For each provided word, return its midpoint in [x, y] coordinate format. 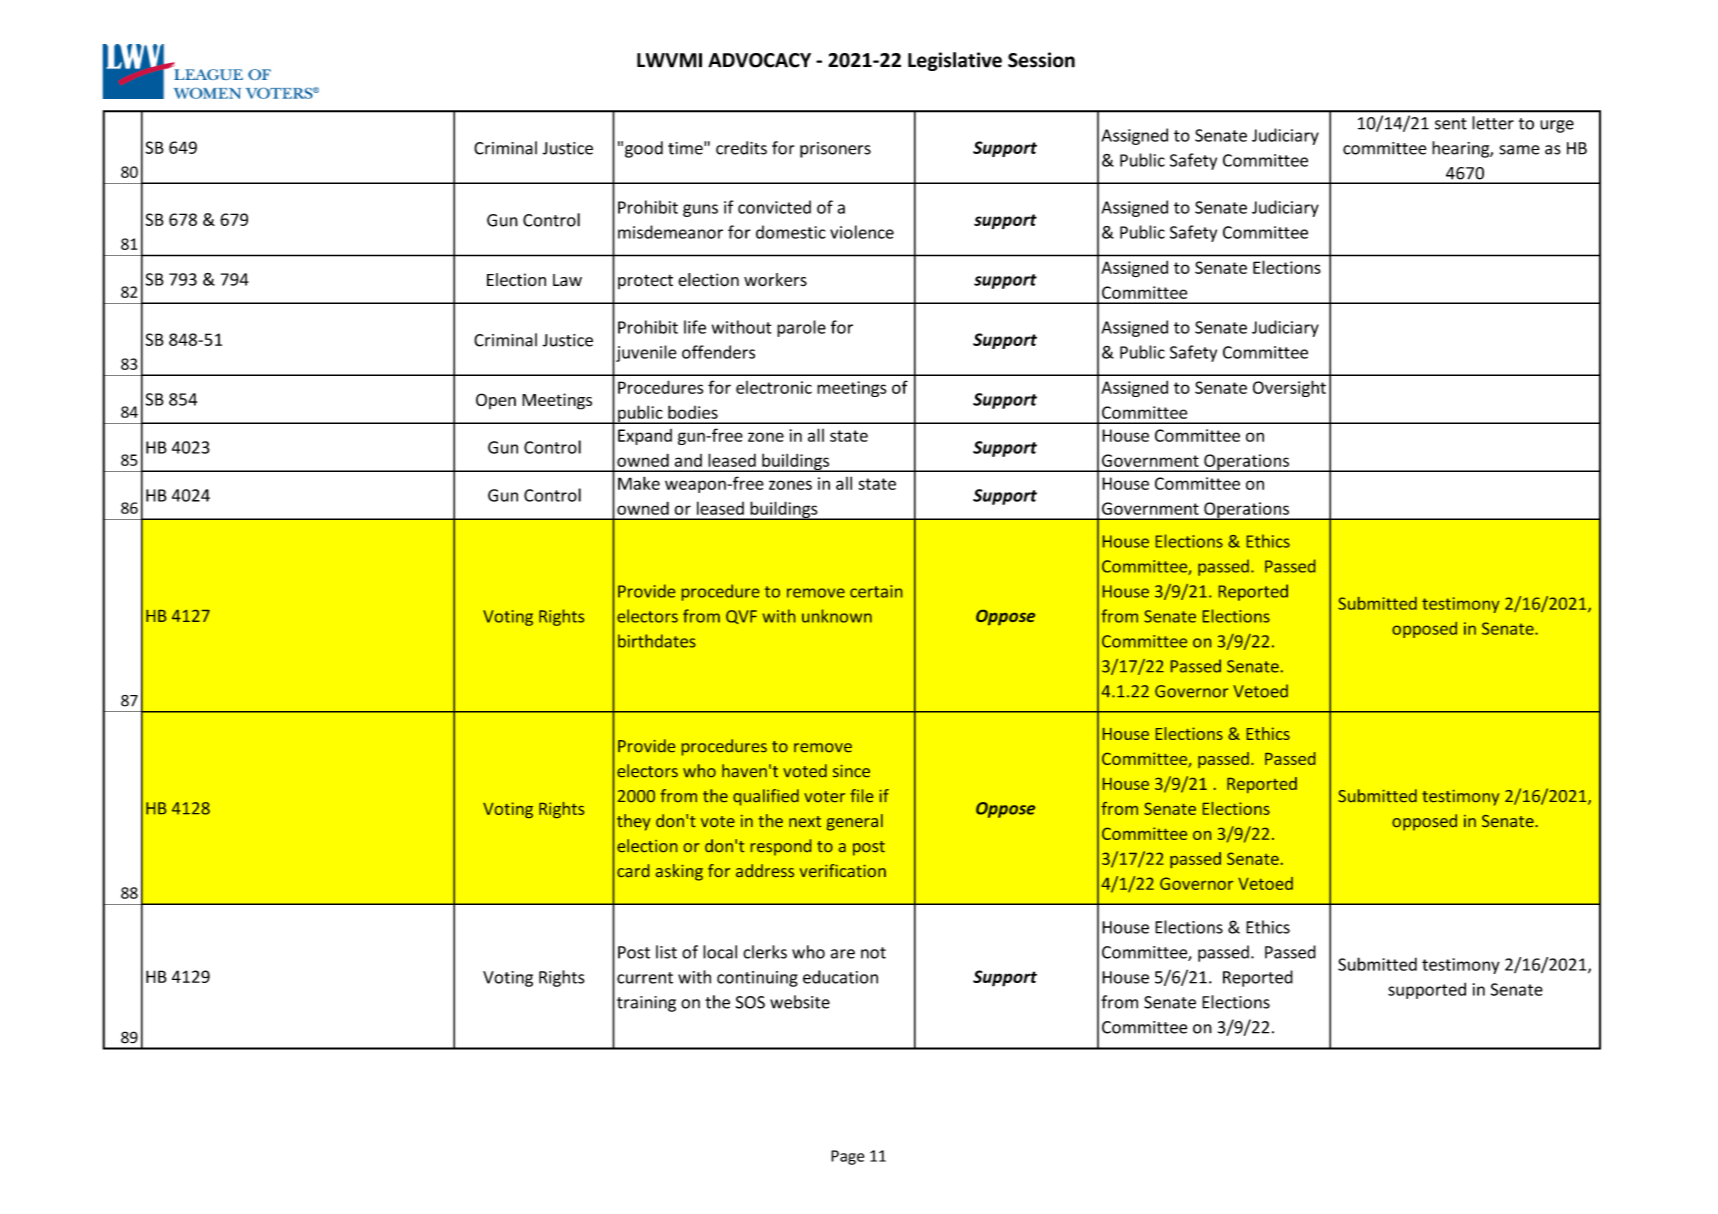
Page [848, 1157]
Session [1041, 60]
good [644, 149]
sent [1451, 124]
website [800, 1002]
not [873, 953]
